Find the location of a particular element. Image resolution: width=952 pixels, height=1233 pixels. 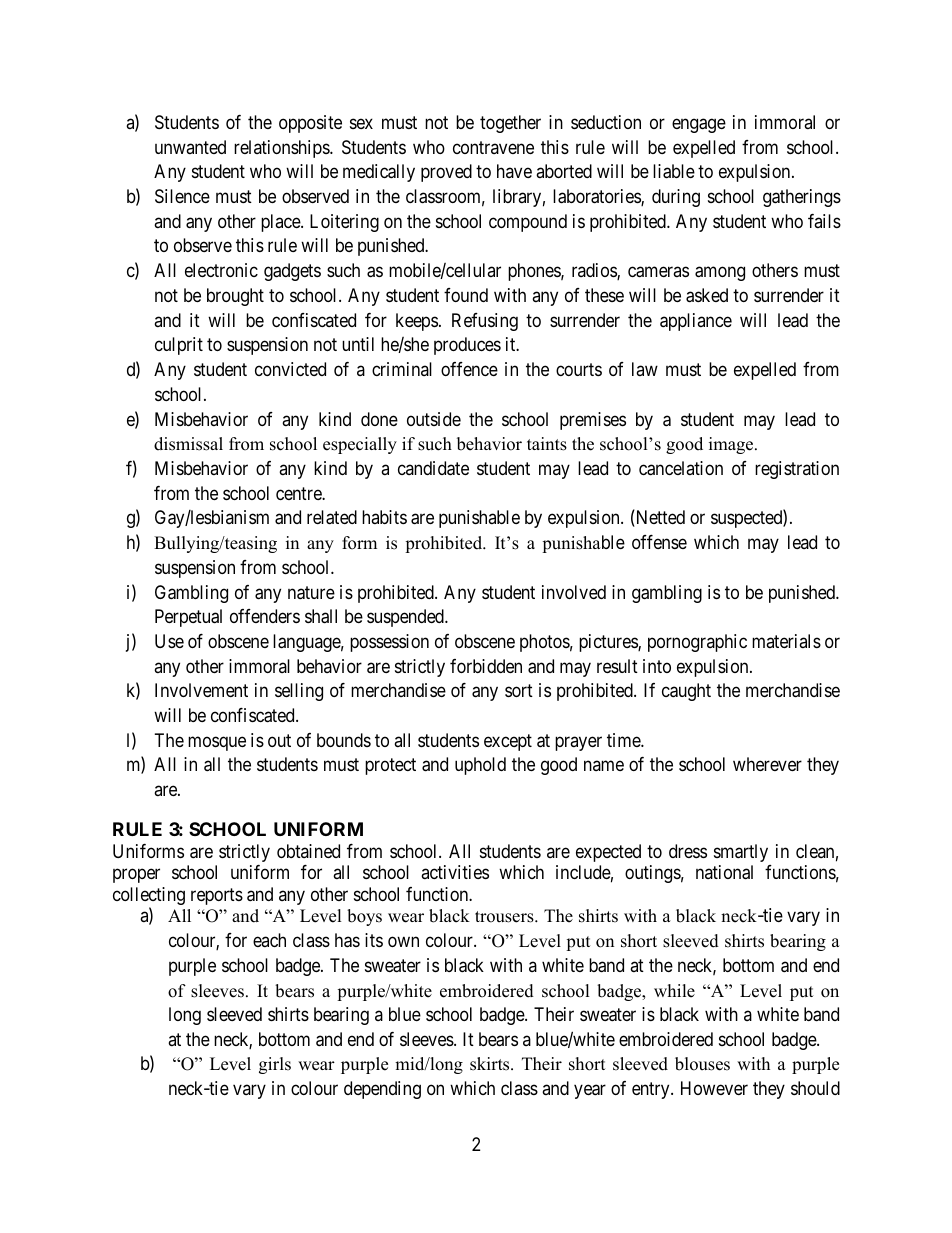

offence is located at coordinates (469, 369).
